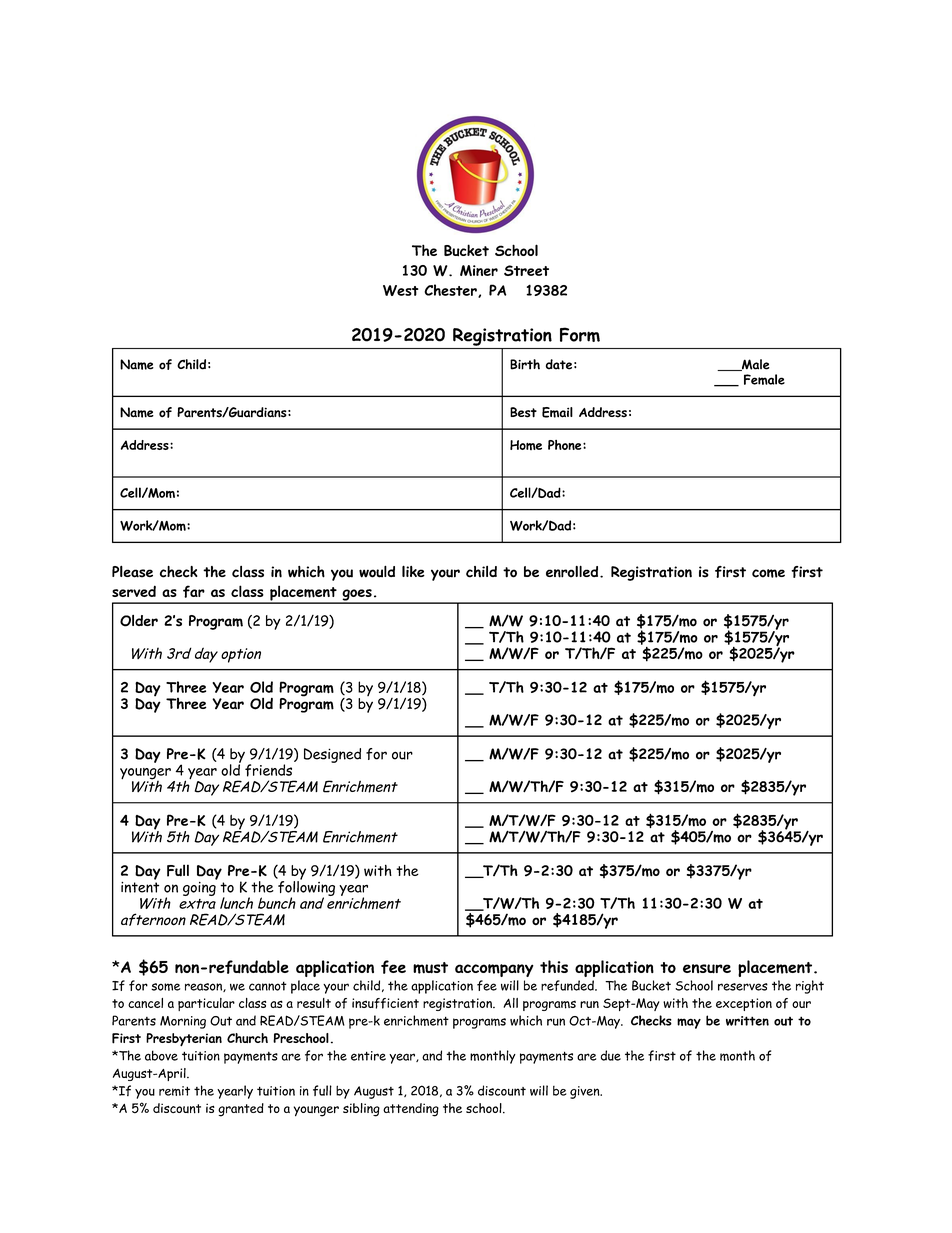 The image size is (952, 1233). Describe the element at coordinates (580, 334) in the screenshot. I see `Form` at that location.
